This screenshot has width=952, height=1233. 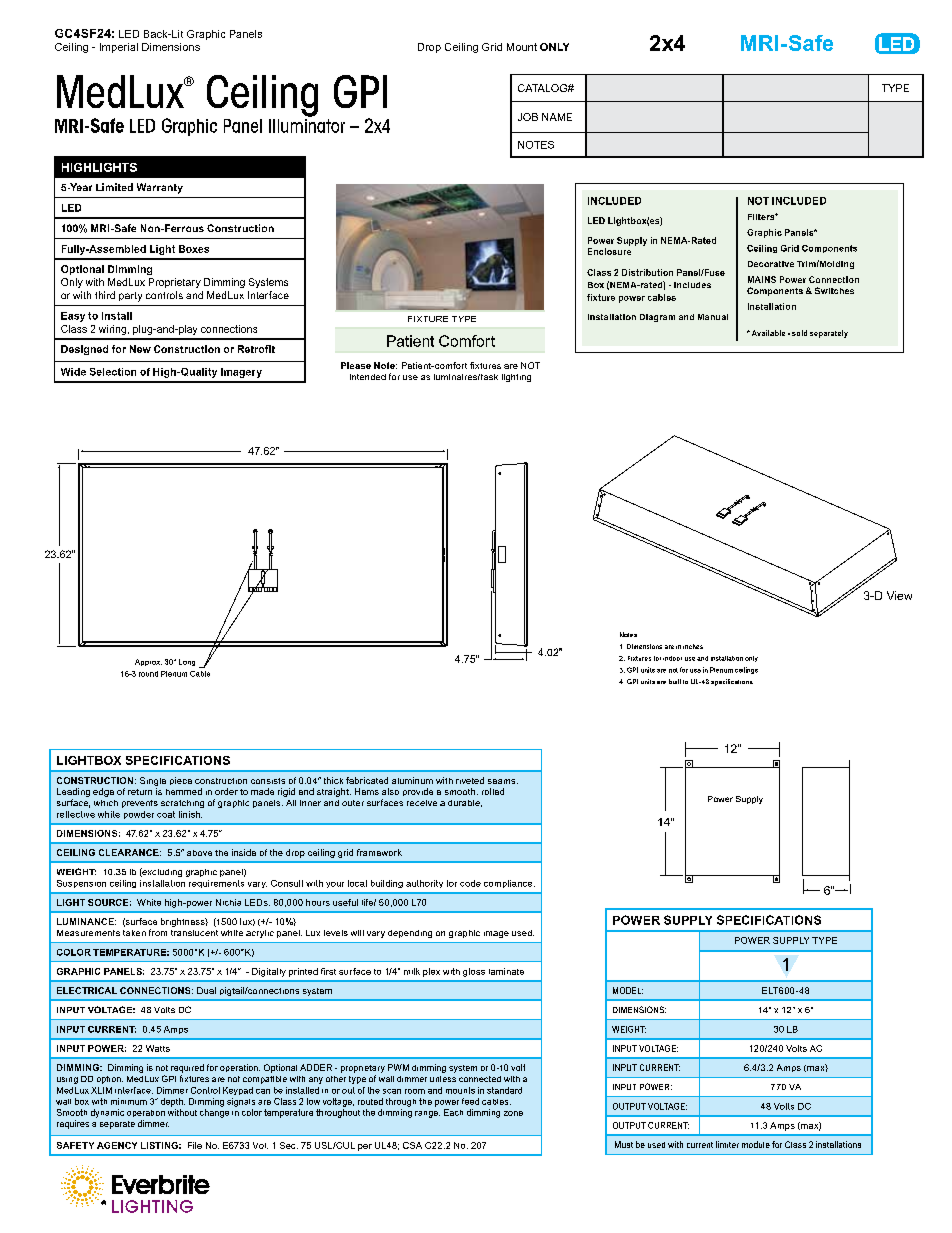 What do you see at coordinates (199, 853) in the screenshot?
I see `above` at bounding box center [199, 853].
